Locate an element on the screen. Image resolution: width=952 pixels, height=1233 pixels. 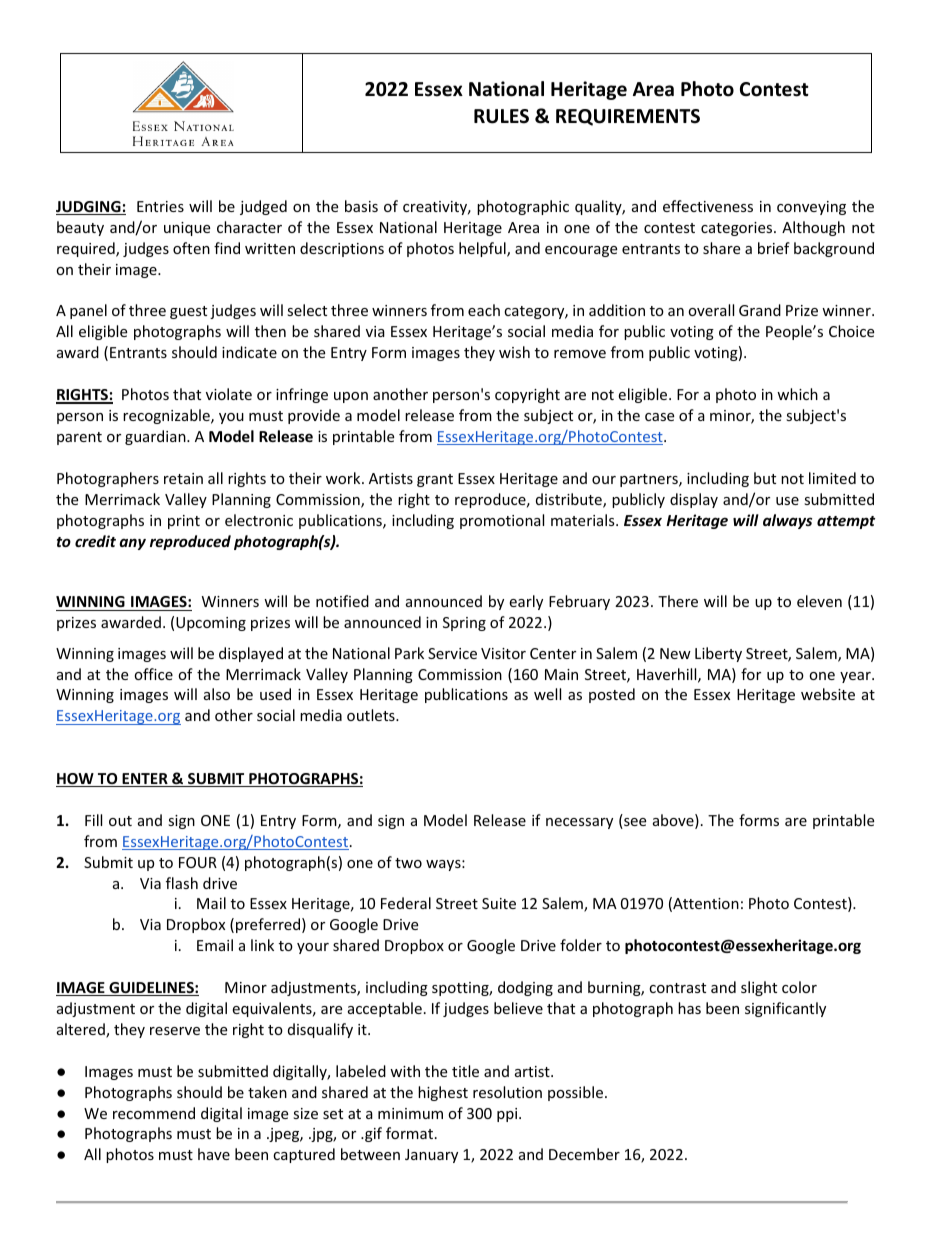
conveying is located at coordinates (811, 208).
